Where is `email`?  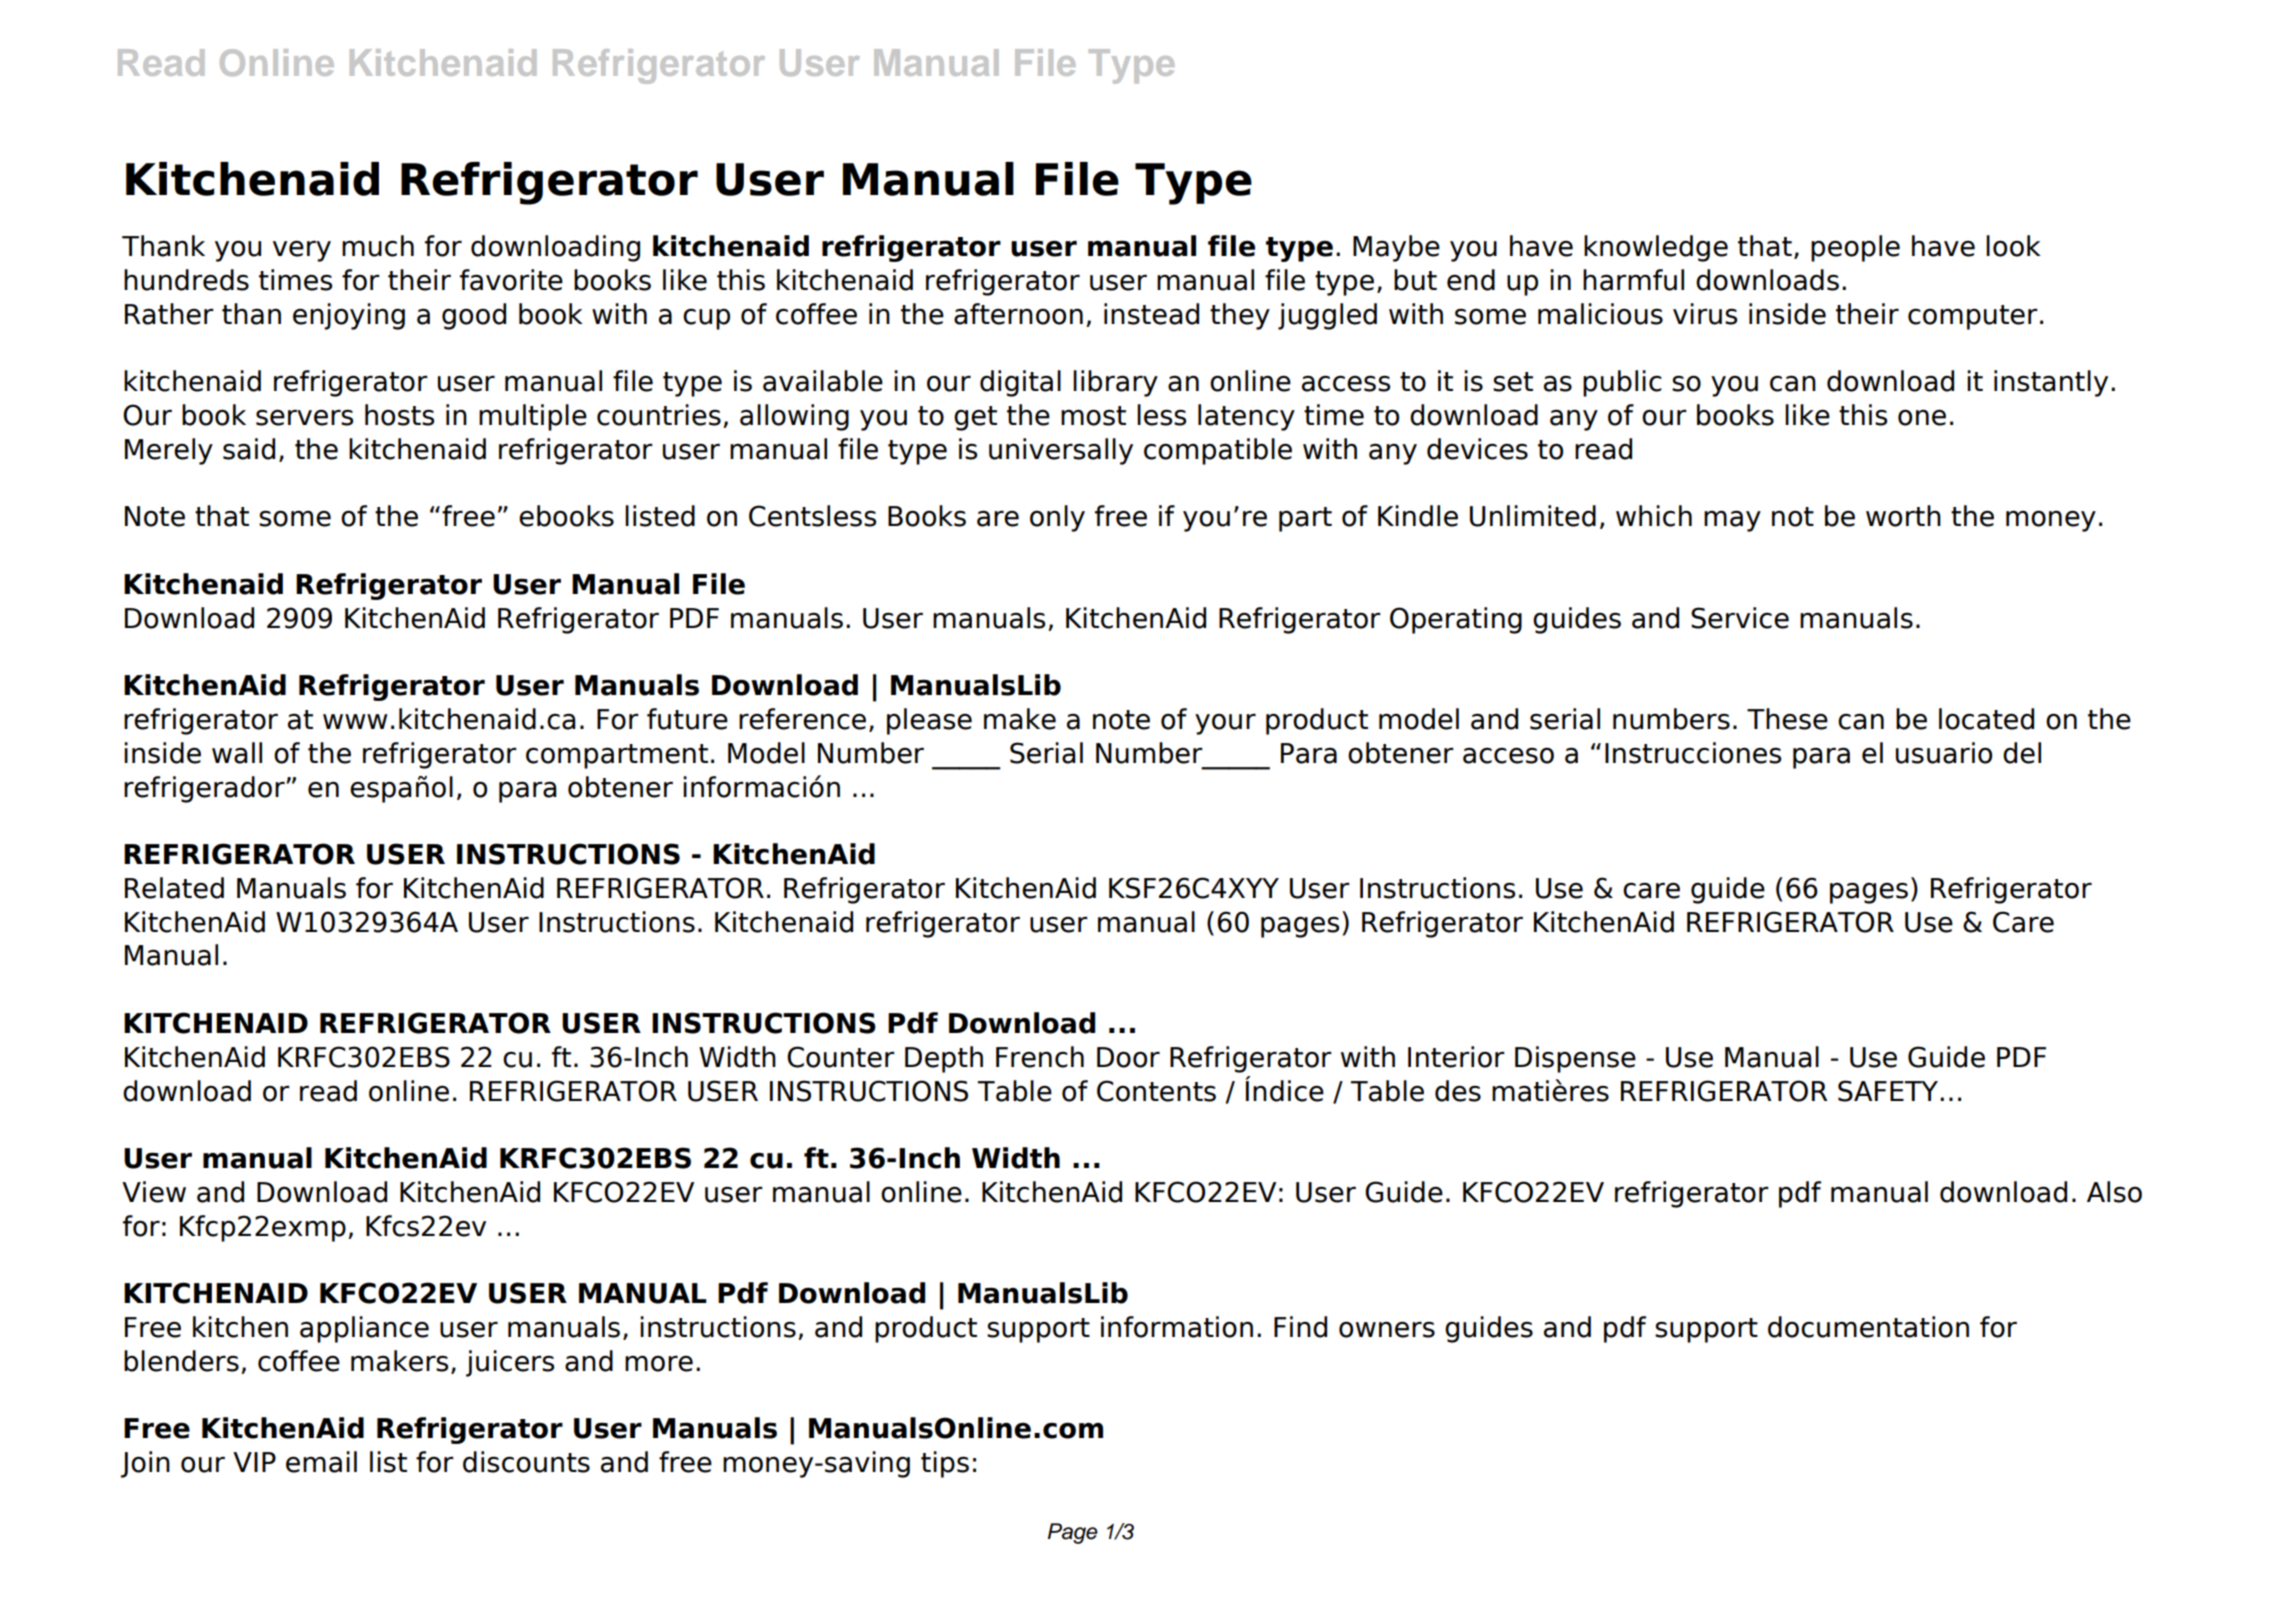 email is located at coordinates (321, 1462).
